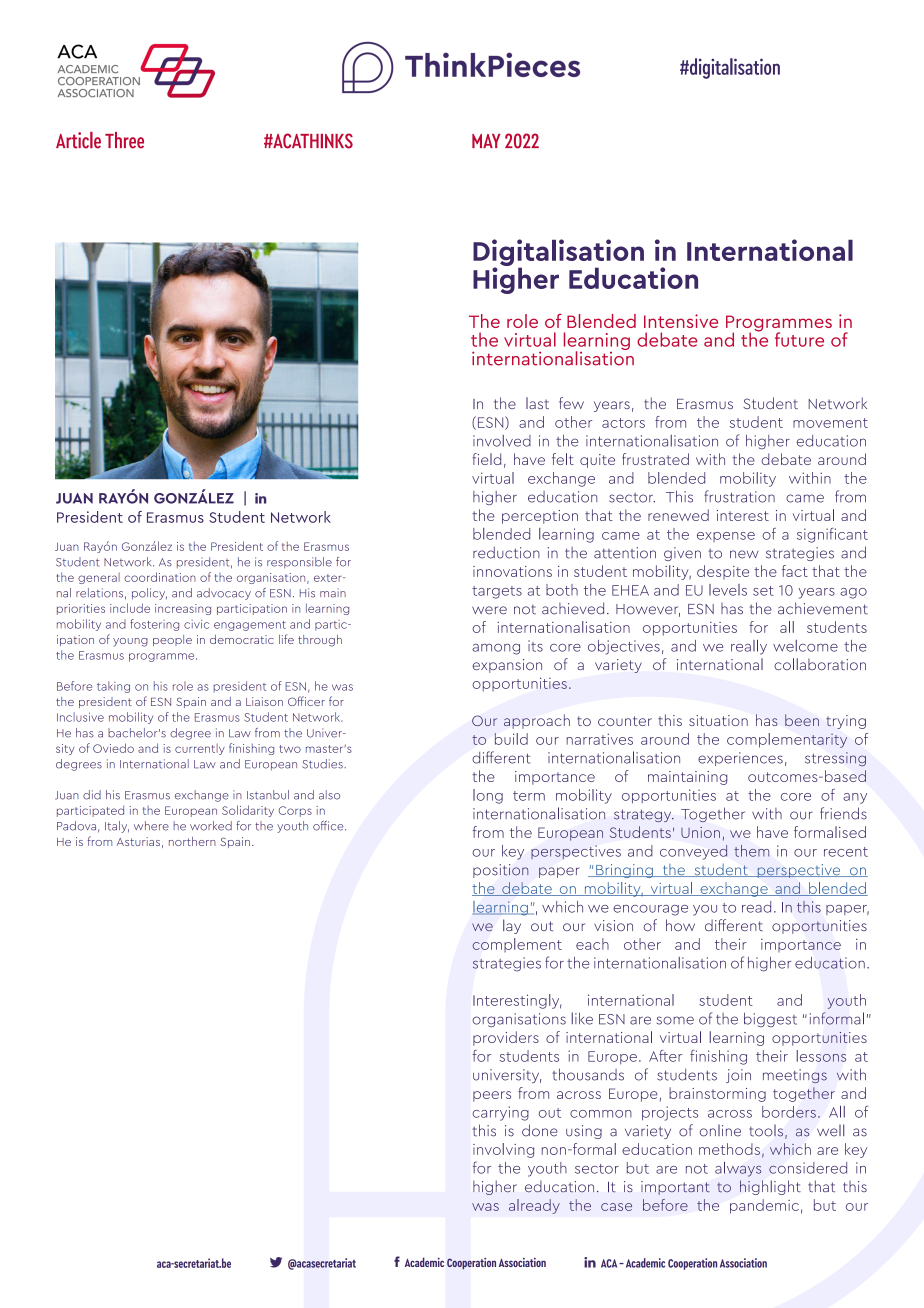 This image has height=1308, width=924. Describe the element at coordinates (124, 140) in the image. I see `Three` at that location.
